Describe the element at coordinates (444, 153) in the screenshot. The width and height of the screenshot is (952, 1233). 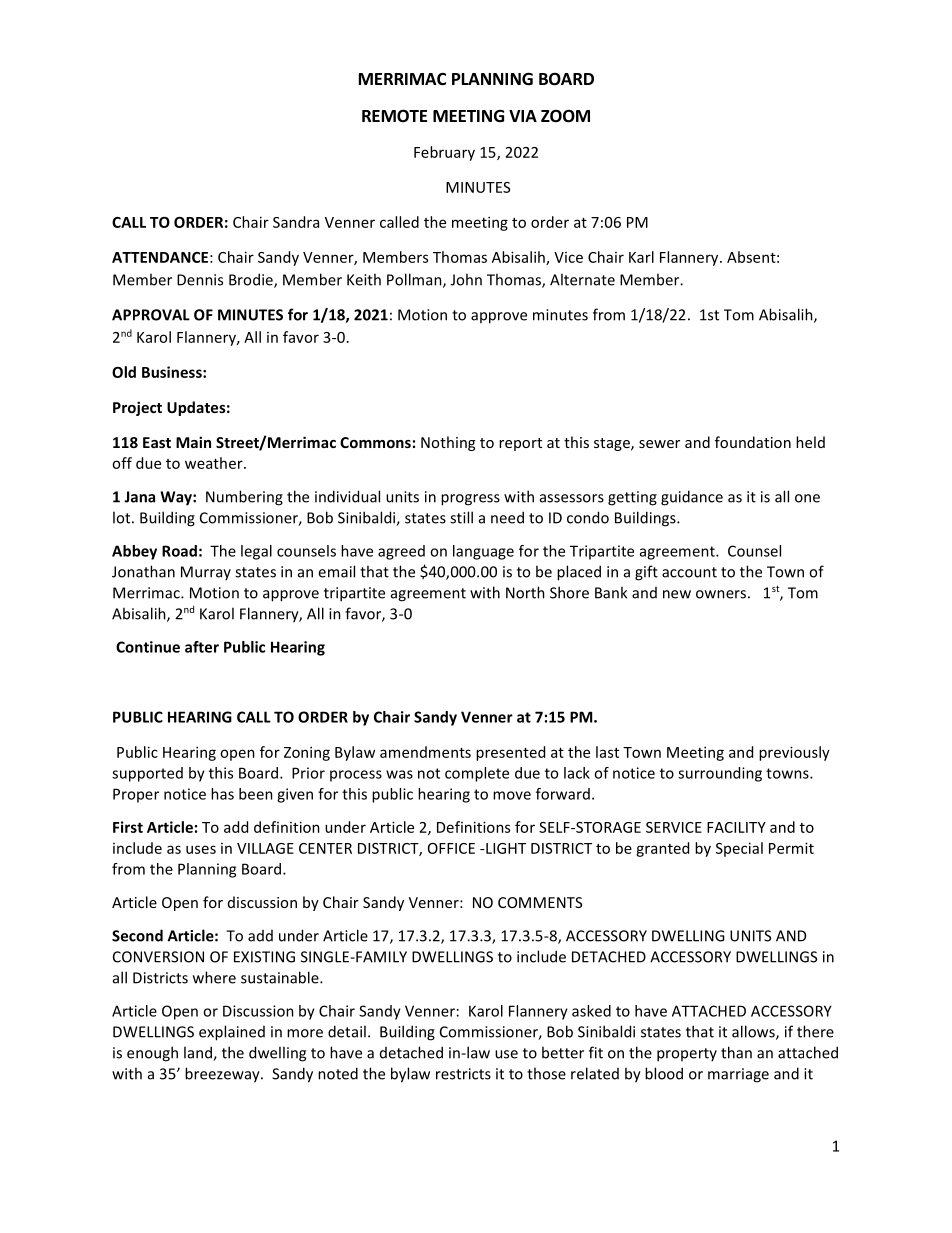
I see `February` at that location.
